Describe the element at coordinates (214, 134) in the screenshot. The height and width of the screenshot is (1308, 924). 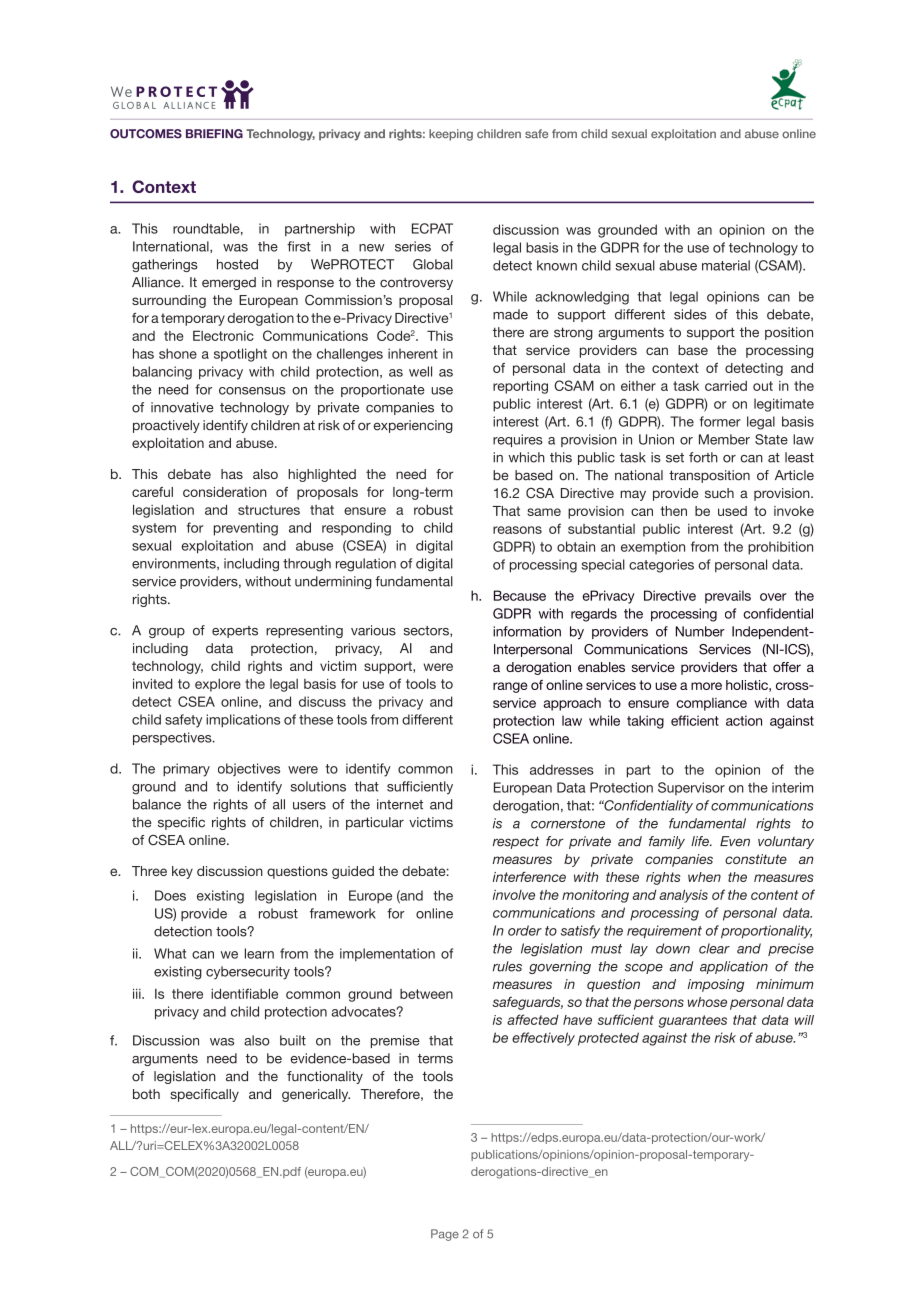
I see `BRIEFING` at that location.
